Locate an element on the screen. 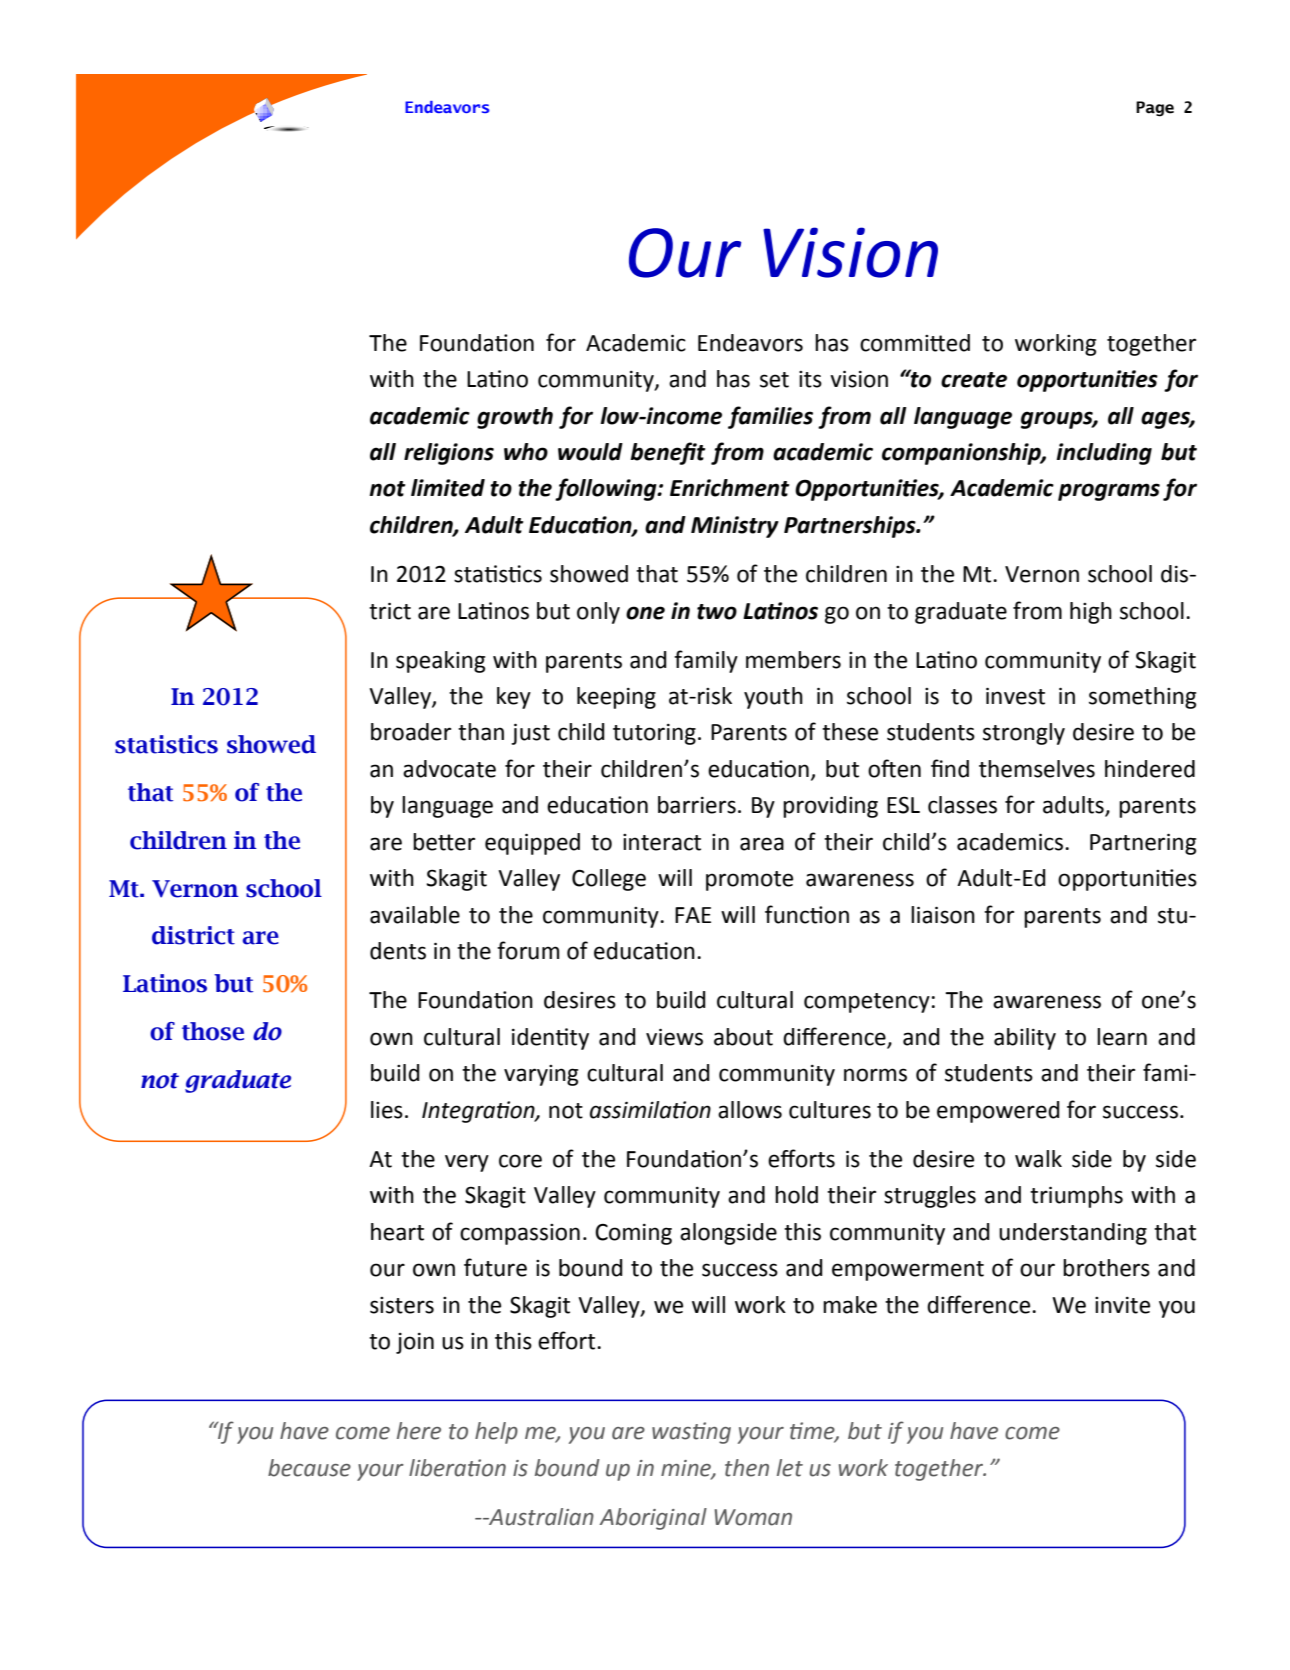 This screenshot has width=1290, height=1670. limited is located at coordinates (448, 488).
